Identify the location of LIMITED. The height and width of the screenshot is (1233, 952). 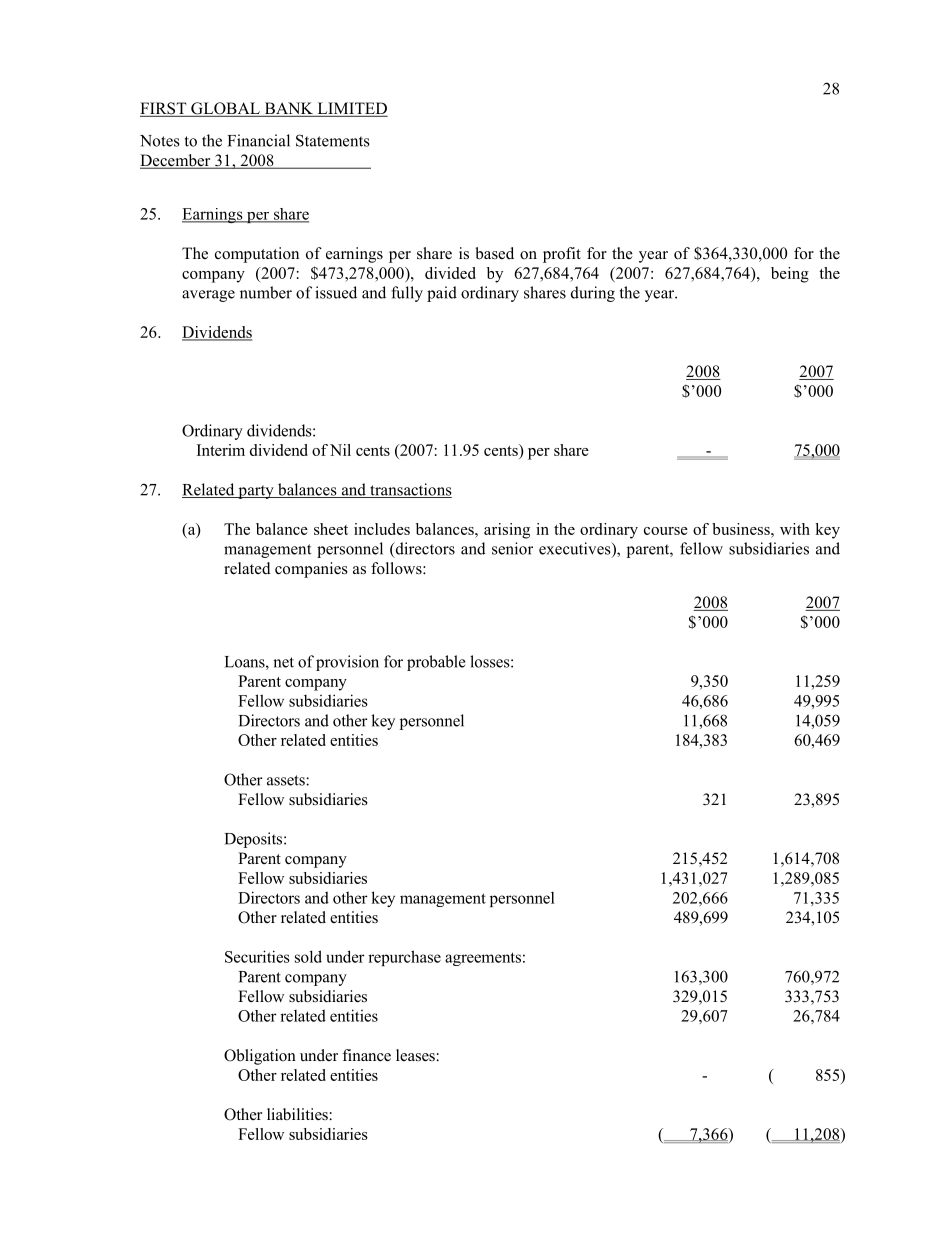
(352, 108).
